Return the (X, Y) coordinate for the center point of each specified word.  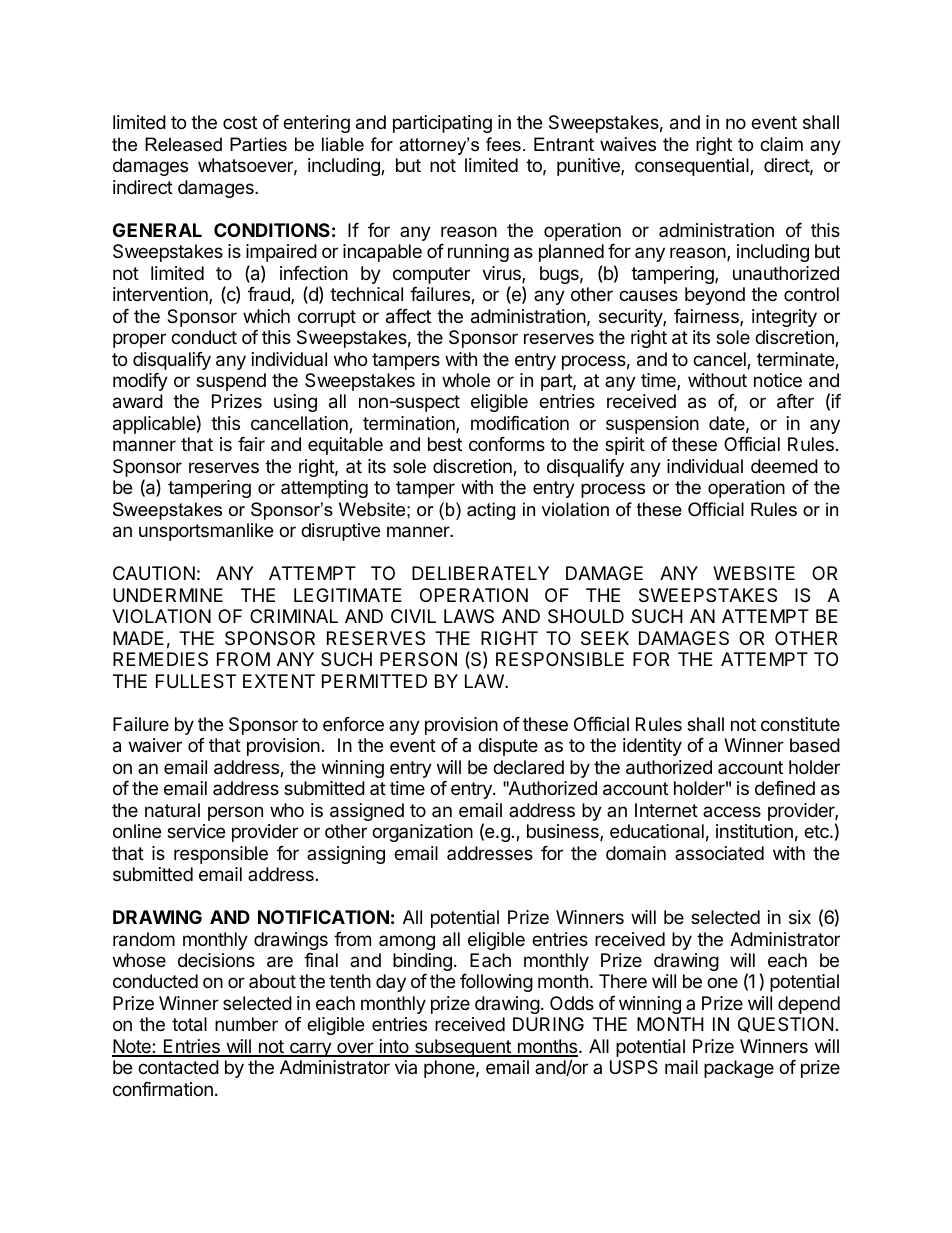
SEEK (605, 638)
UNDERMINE (168, 595)
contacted (178, 1067)
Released (183, 144)
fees (503, 144)
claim (781, 144)
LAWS (469, 616)
